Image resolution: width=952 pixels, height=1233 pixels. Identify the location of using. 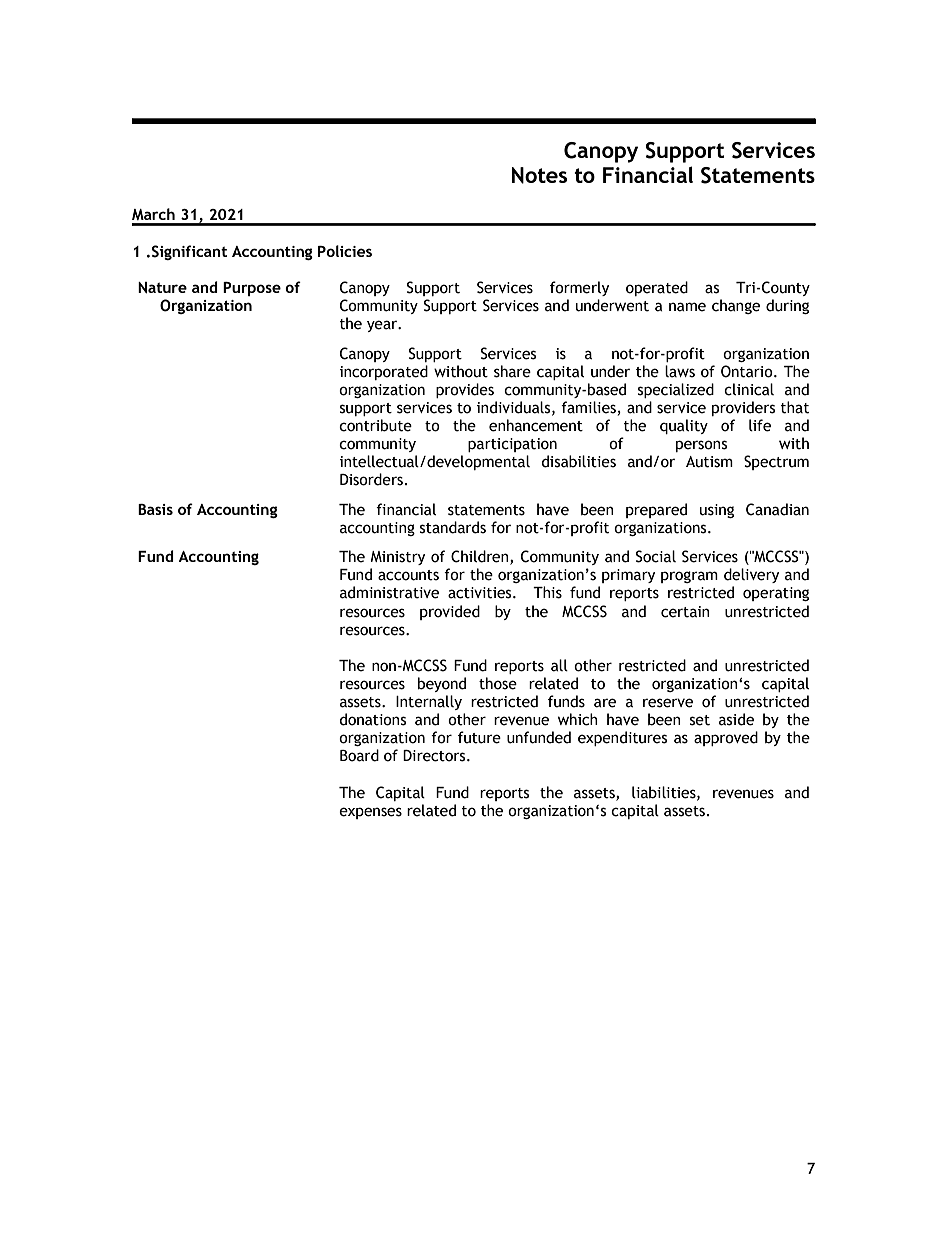
(717, 511).
